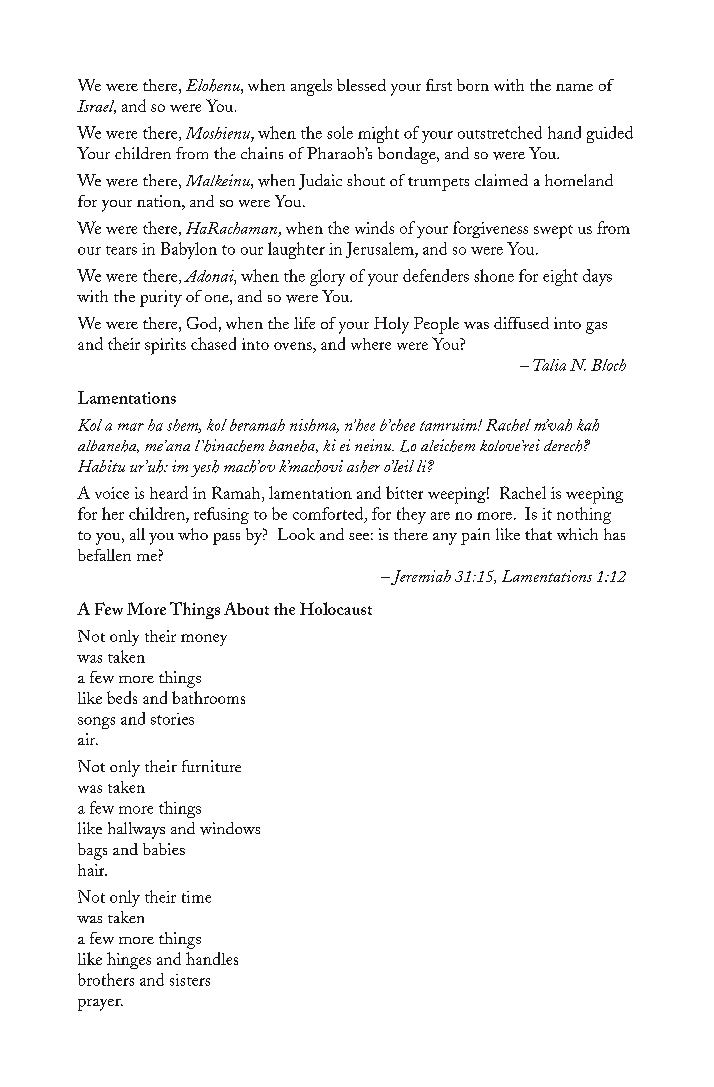  Describe the element at coordinates (574, 87) in the screenshot. I see `name` at that location.
